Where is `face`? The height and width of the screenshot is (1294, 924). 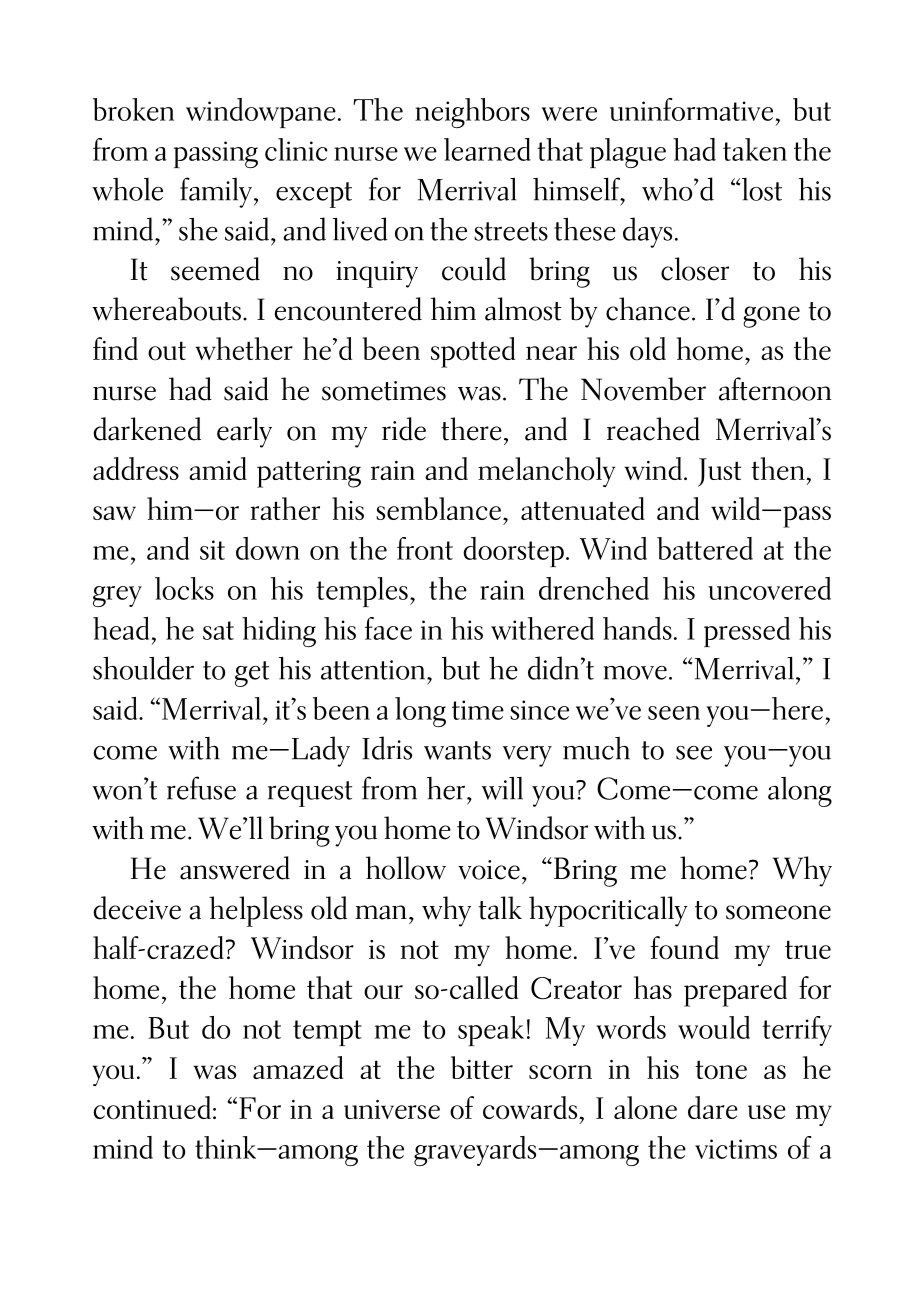 face is located at coordinates (388, 628).
